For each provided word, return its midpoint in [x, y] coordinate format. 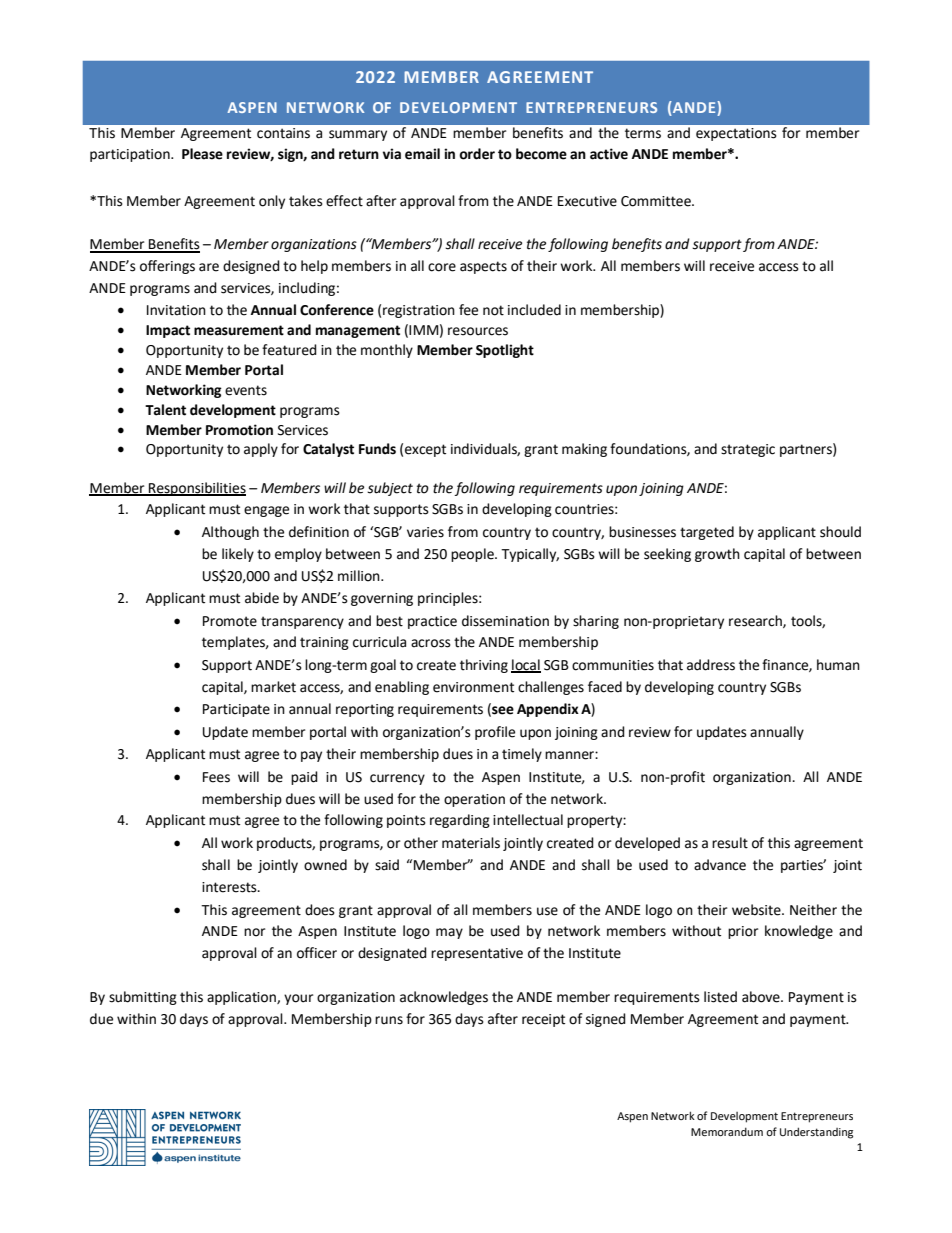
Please [202, 154]
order [477, 154]
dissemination [505, 621]
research [756, 621]
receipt [543, 1020]
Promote [230, 621]
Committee [657, 201]
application [242, 998]
